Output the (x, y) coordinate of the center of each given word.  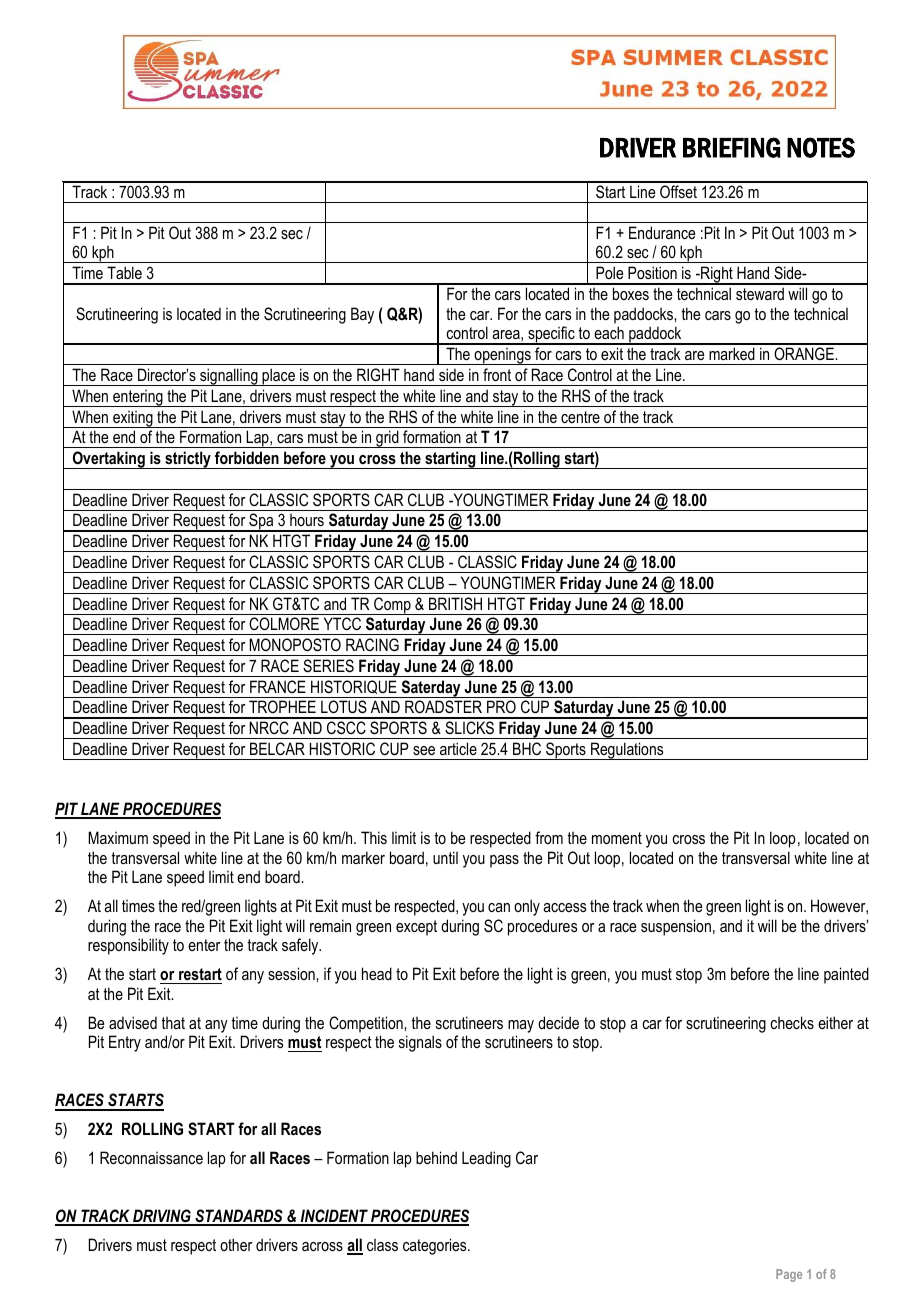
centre (580, 417)
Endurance (662, 232)
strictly (188, 460)
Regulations (627, 751)
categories (436, 1246)
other (236, 1244)
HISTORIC (342, 748)
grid (387, 439)
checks (792, 1022)
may (521, 1026)
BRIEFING (731, 147)
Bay (362, 315)
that (173, 1023)
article (458, 748)
